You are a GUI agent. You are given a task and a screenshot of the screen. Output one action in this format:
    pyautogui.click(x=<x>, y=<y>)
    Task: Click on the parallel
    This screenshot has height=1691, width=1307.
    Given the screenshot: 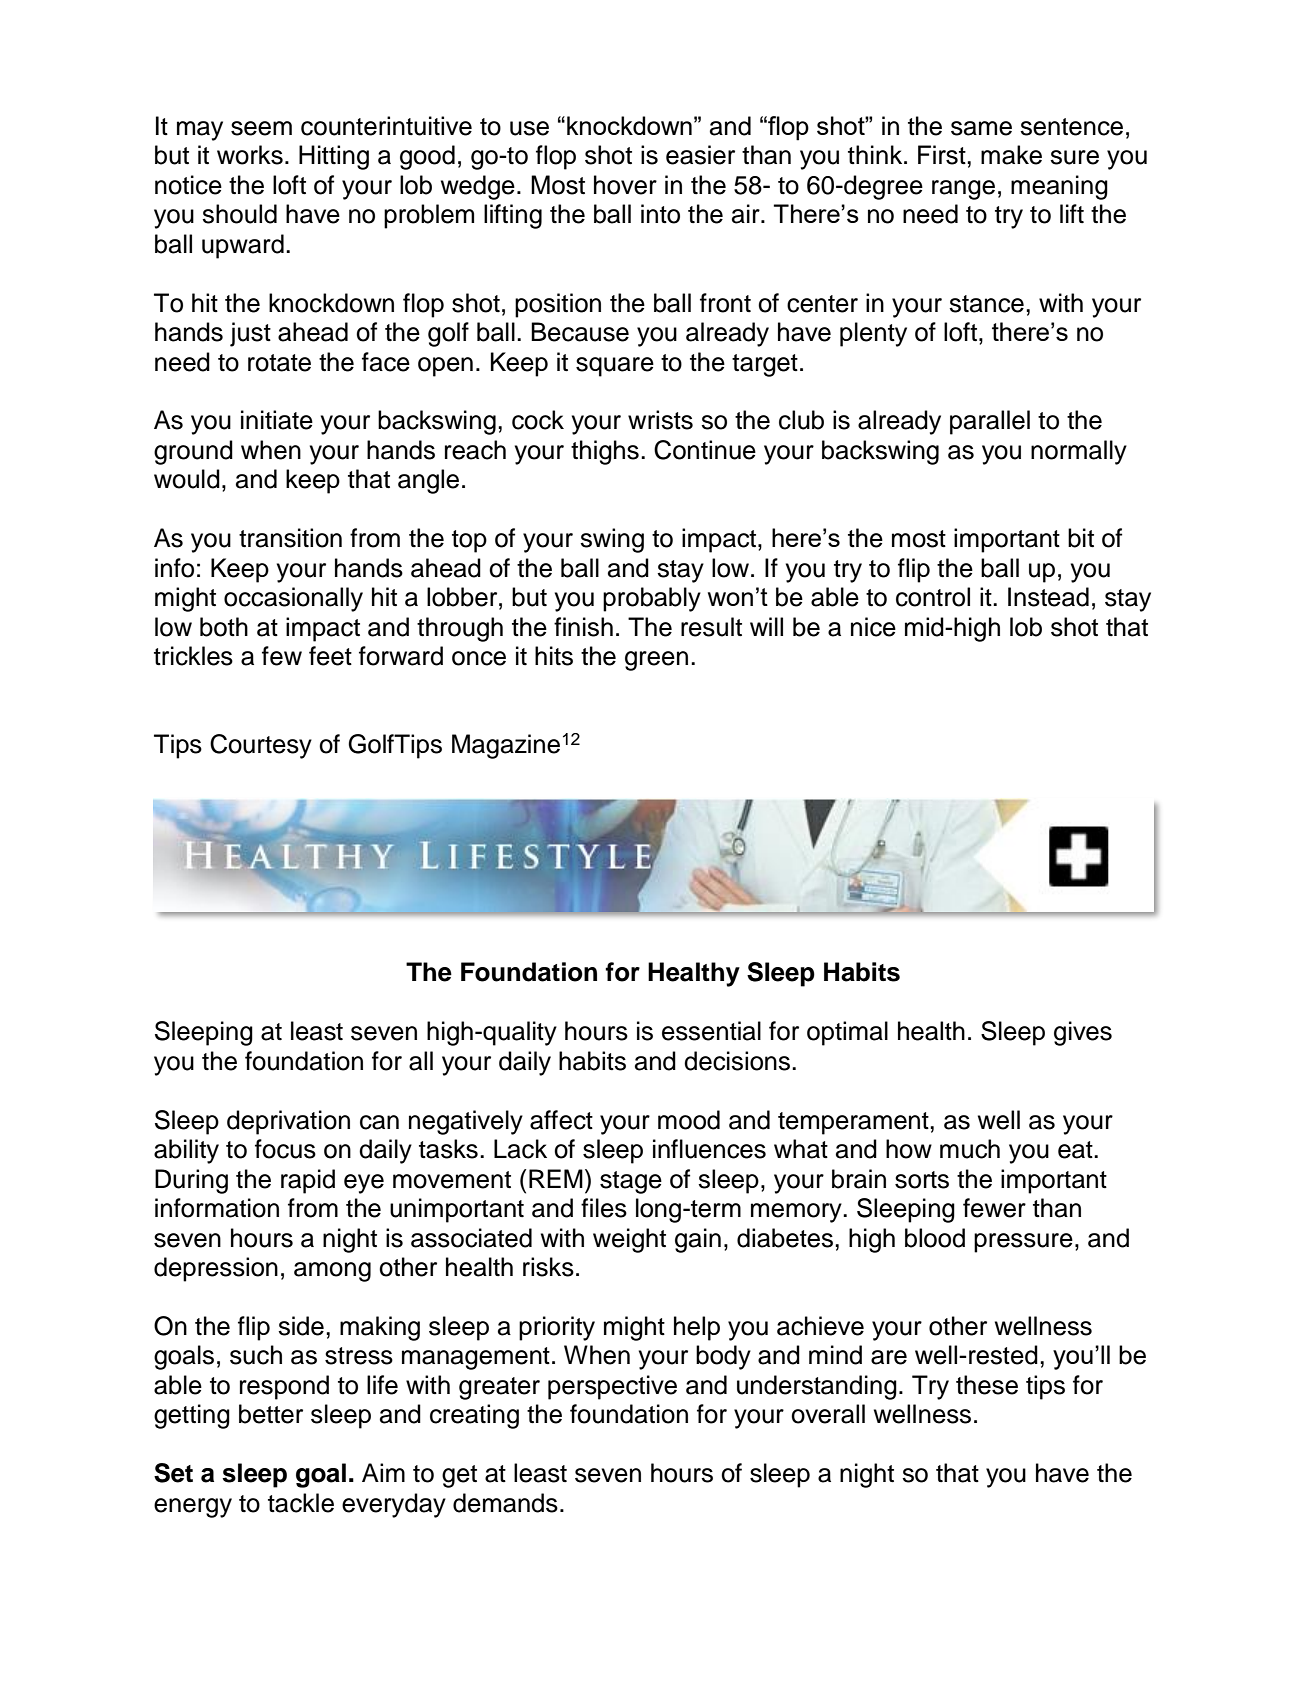 What is the action you would take?
    pyautogui.click(x=990, y=422)
